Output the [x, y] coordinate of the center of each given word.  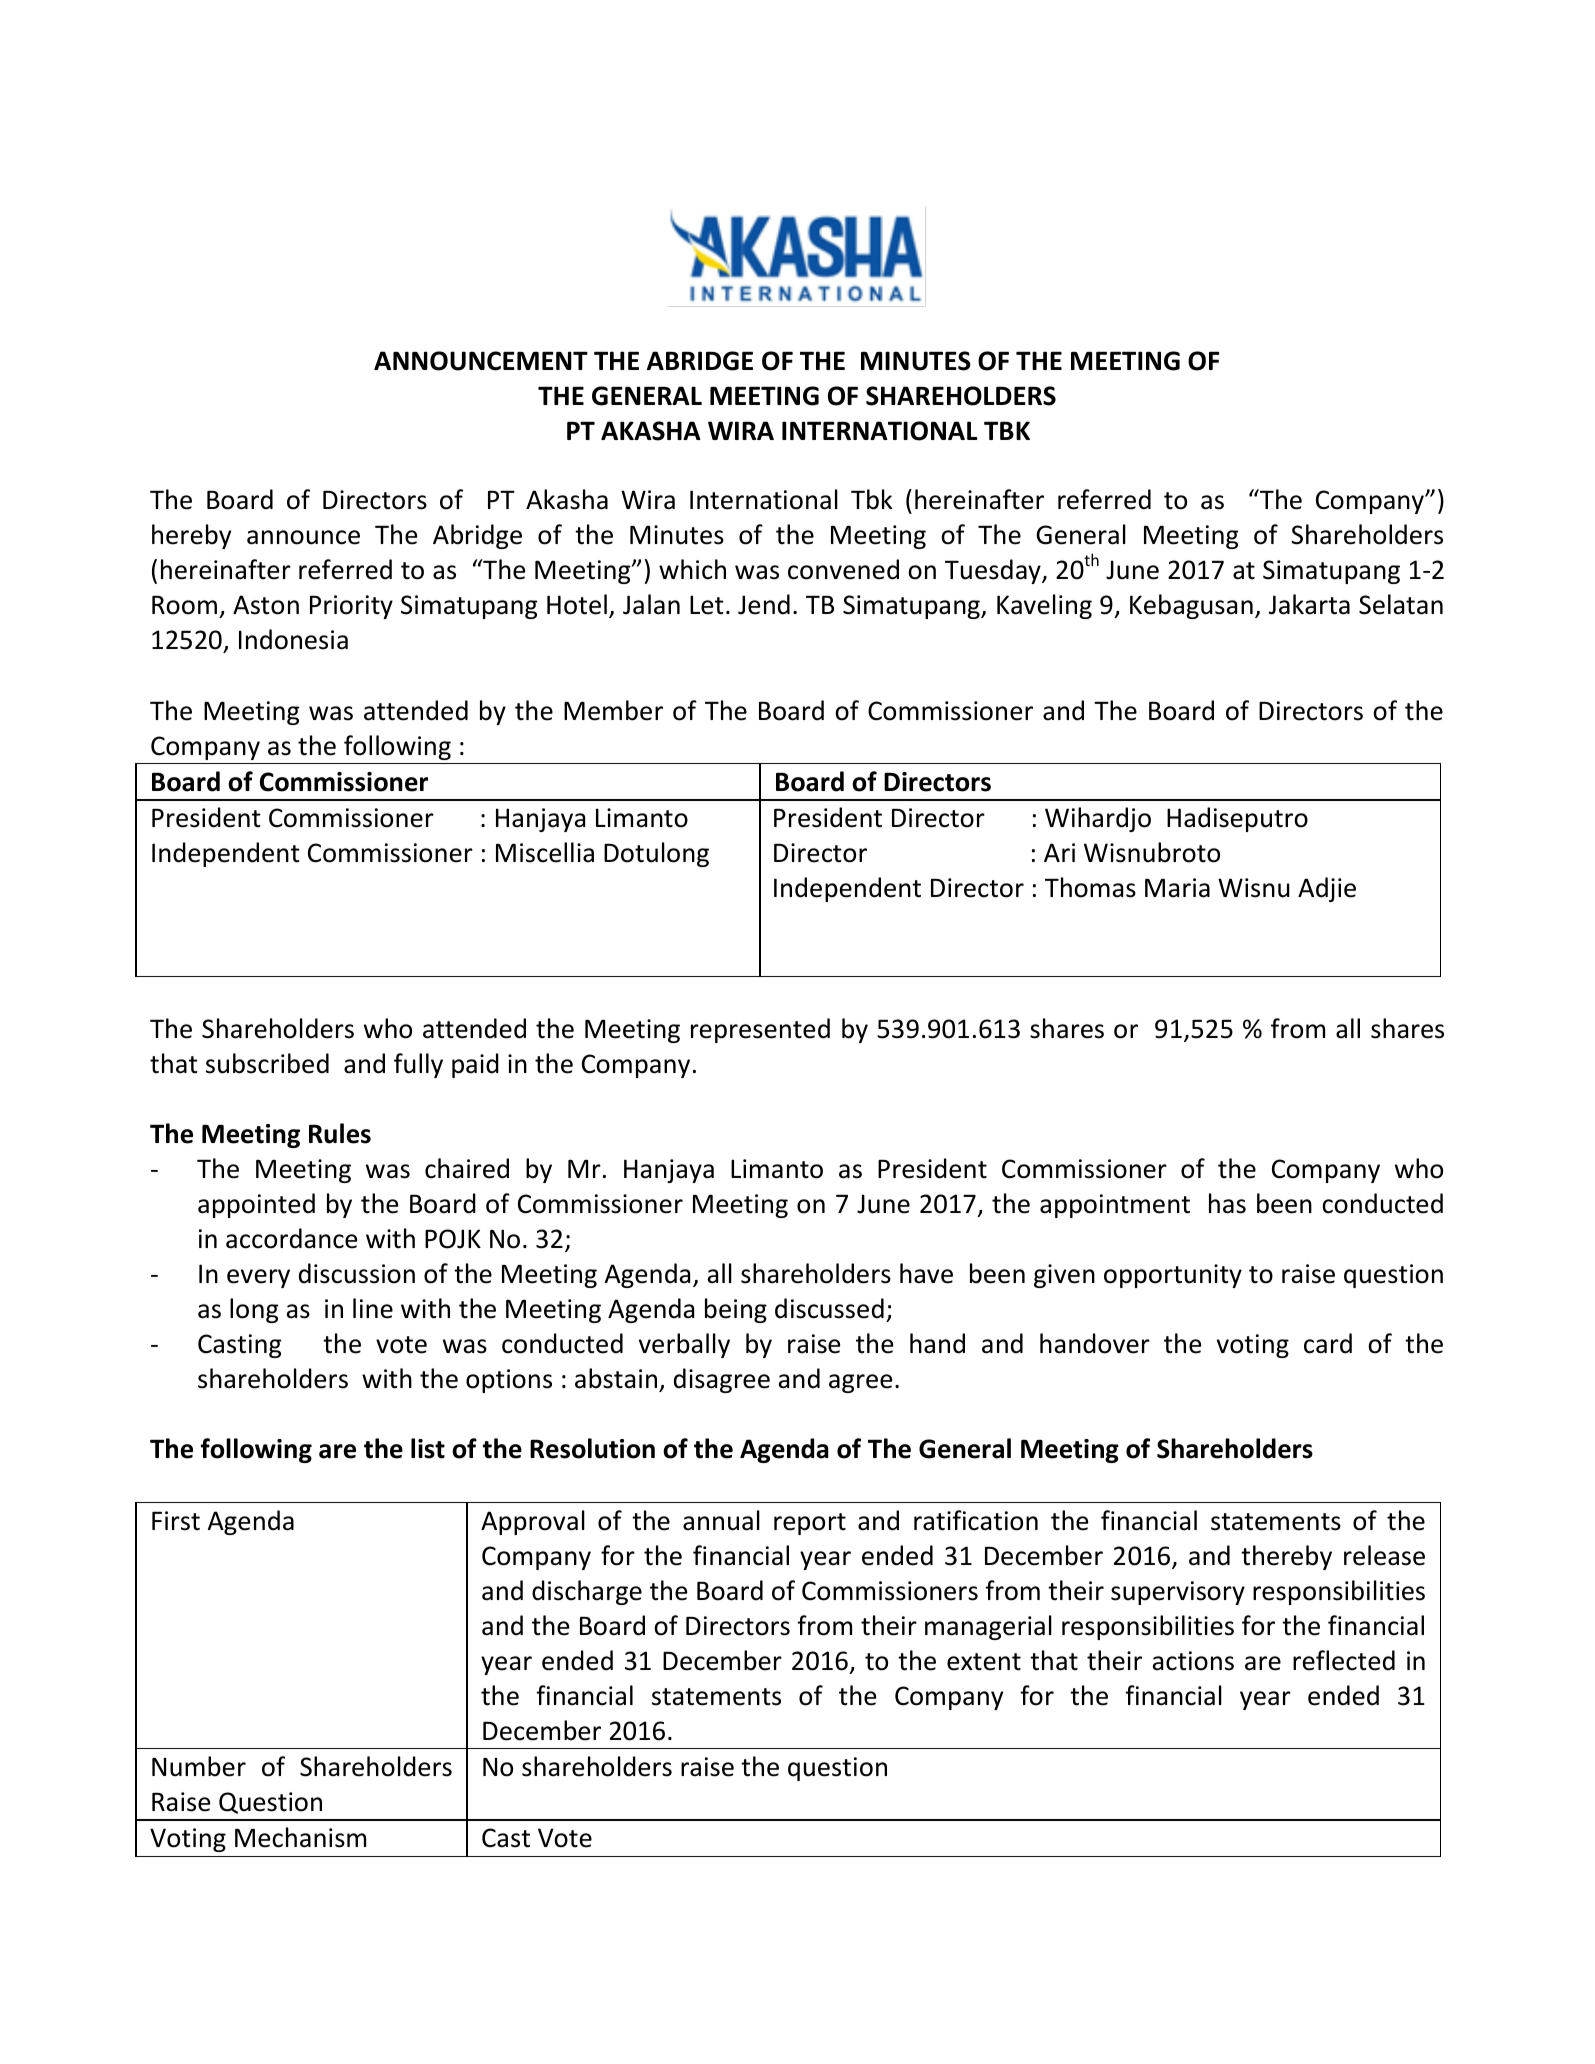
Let [707, 605]
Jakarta [1309, 604]
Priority [351, 607]
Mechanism [300, 1837]
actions [1193, 1661]
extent [984, 1662]
